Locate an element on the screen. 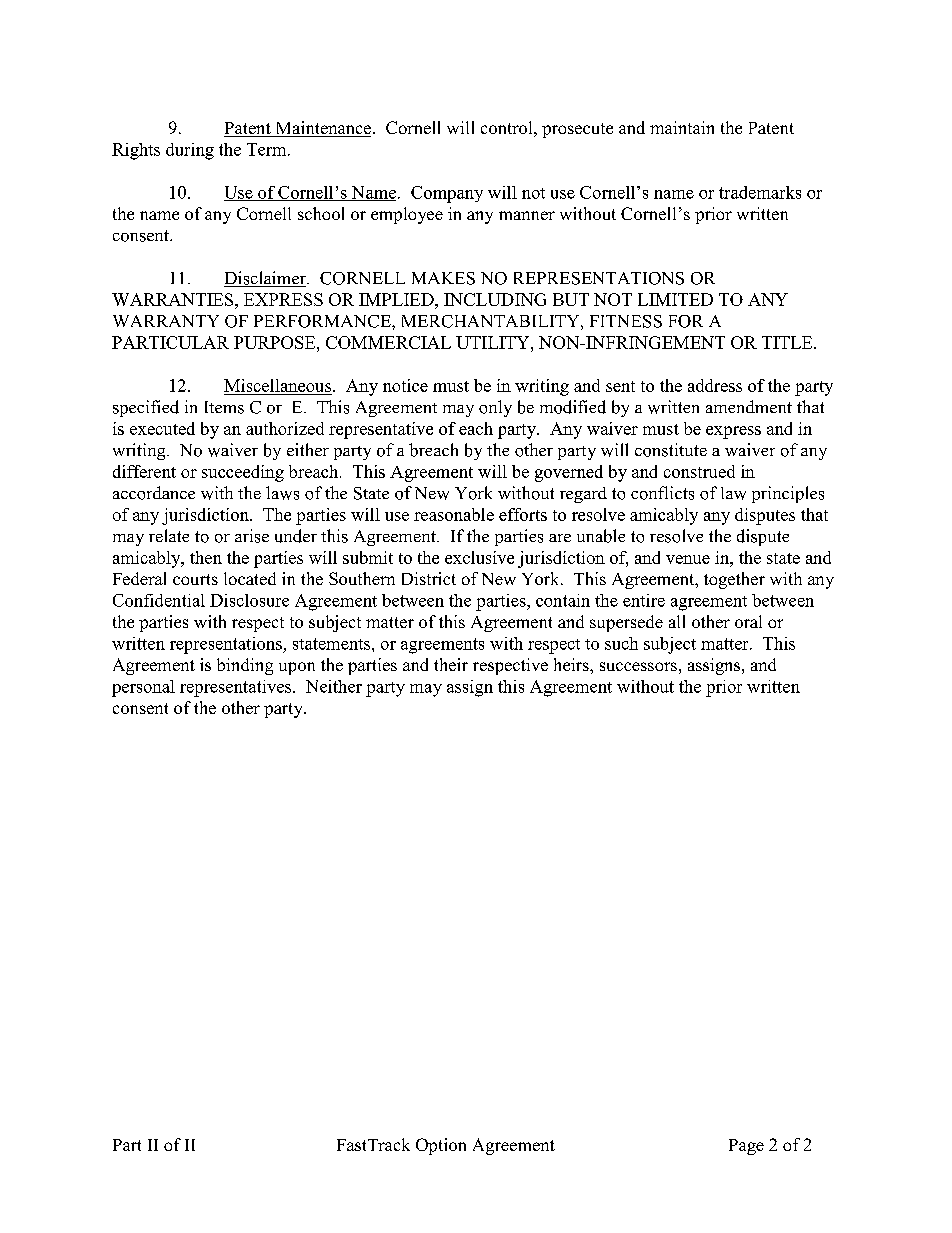 The width and height of the screenshot is (952, 1233). only is located at coordinates (495, 408).
